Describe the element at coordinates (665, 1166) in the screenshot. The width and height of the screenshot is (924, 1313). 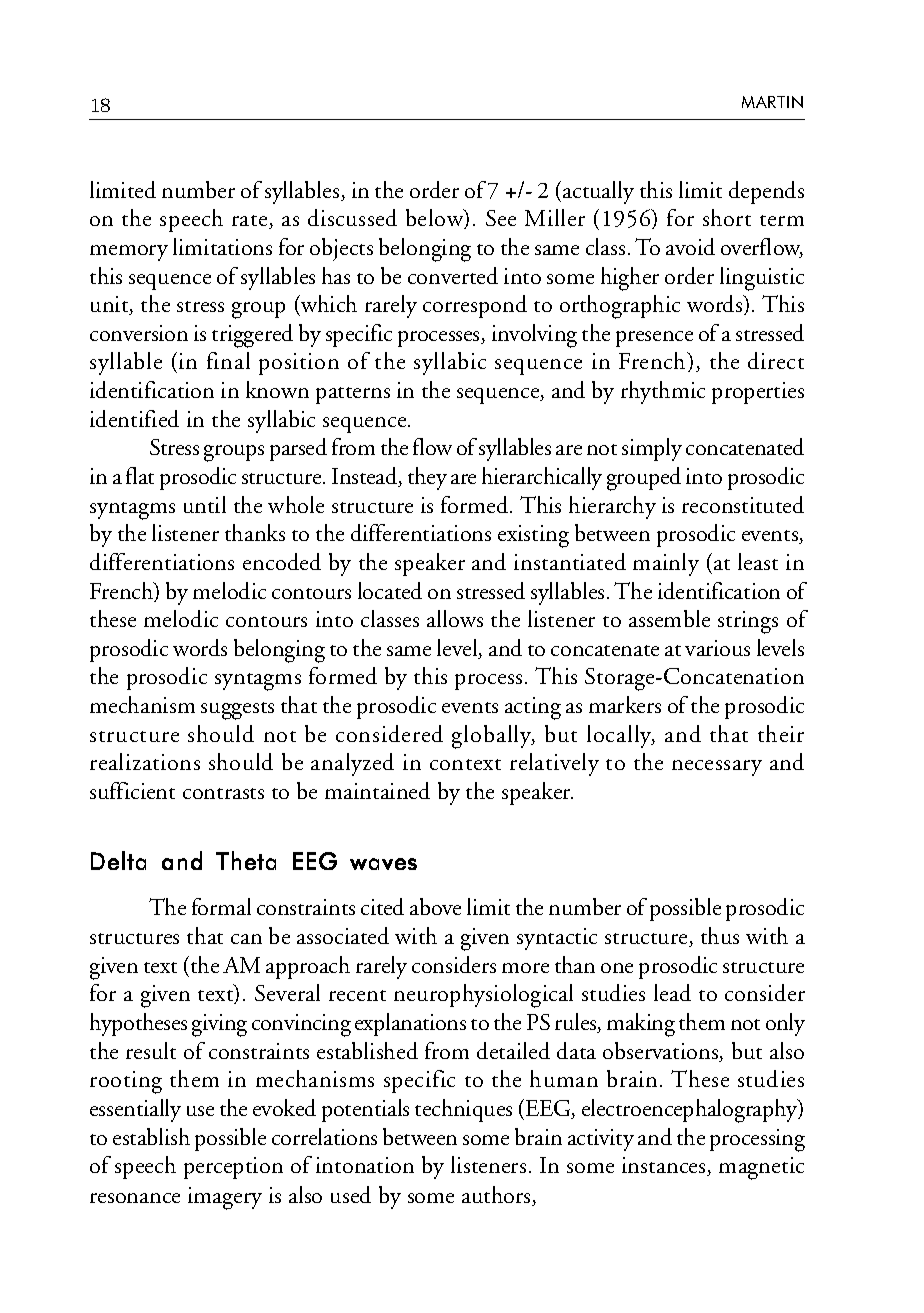
I see `instances` at that location.
